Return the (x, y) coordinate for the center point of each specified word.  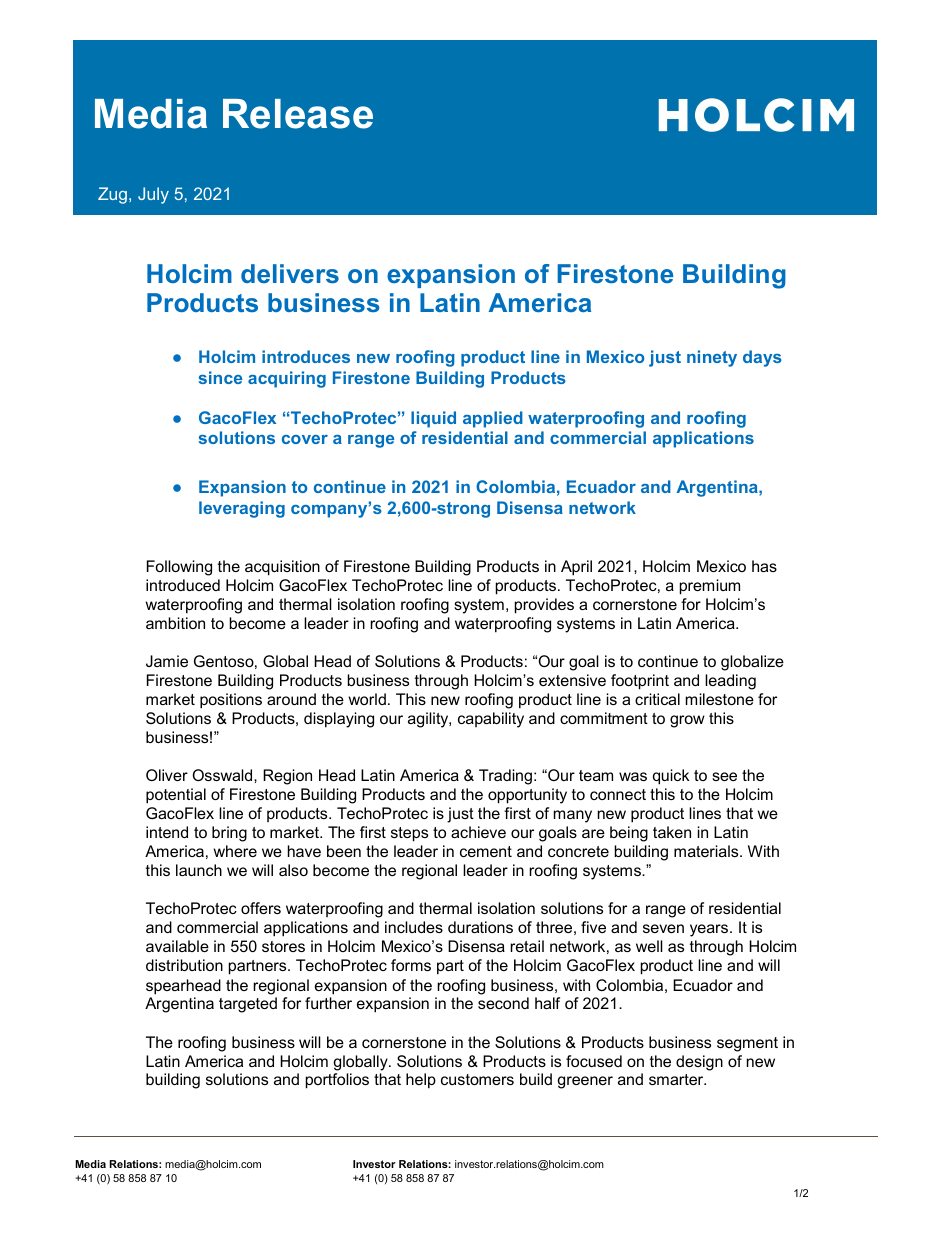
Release (298, 114)
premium (710, 587)
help (421, 1081)
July (153, 195)
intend (167, 832)
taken (672, 832)
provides (544, 606)
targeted (248, 1005)
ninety (712, 358)
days (762, 358)
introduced (183, 585)
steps (409, 834)
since (220, 377)
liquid (433, 419)
